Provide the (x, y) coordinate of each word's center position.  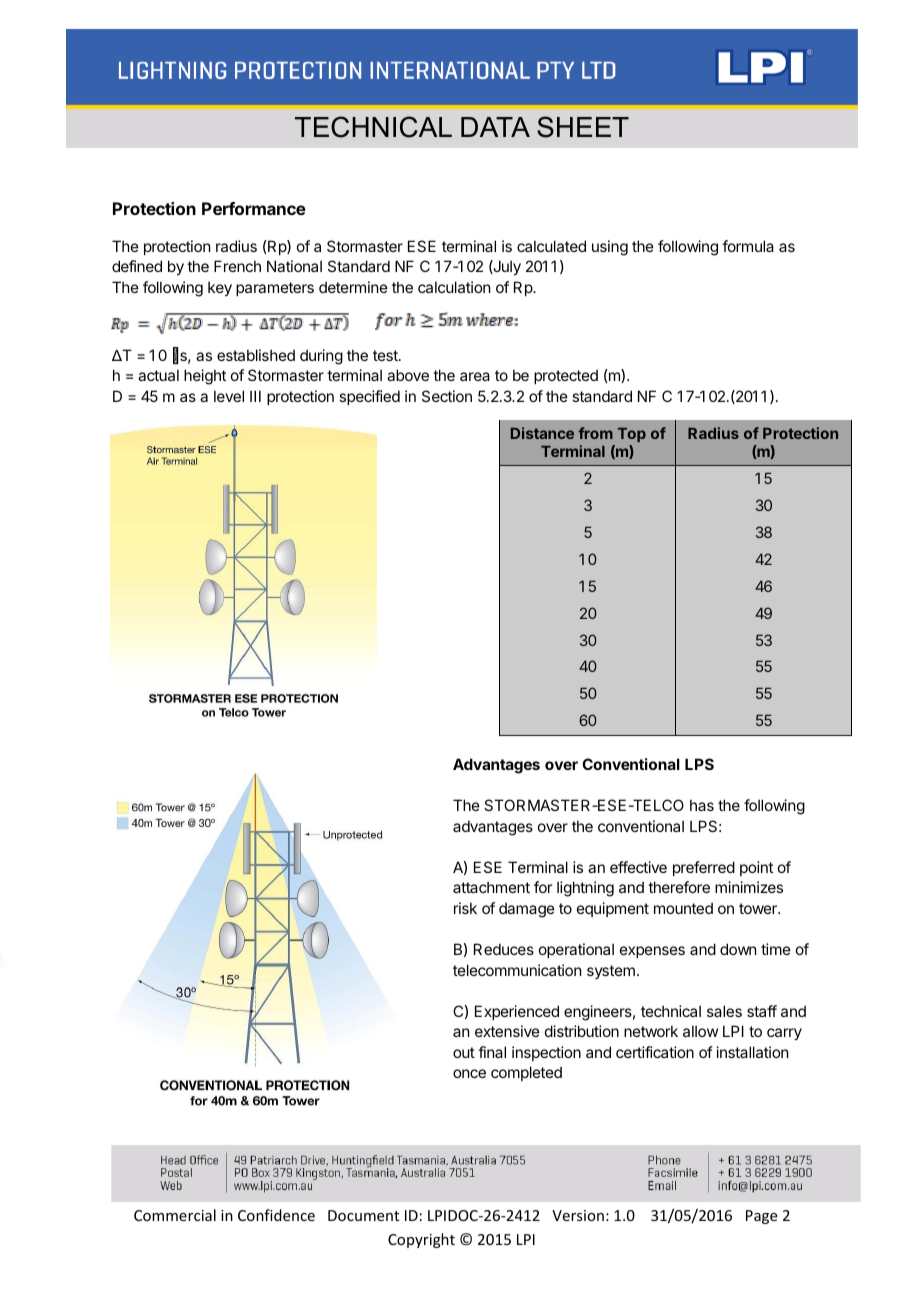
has (702, 805)
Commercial (175, 1215)
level (229, 396)
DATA (495, 127)
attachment (491, 887)
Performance (254, 208)
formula (748, 246)
